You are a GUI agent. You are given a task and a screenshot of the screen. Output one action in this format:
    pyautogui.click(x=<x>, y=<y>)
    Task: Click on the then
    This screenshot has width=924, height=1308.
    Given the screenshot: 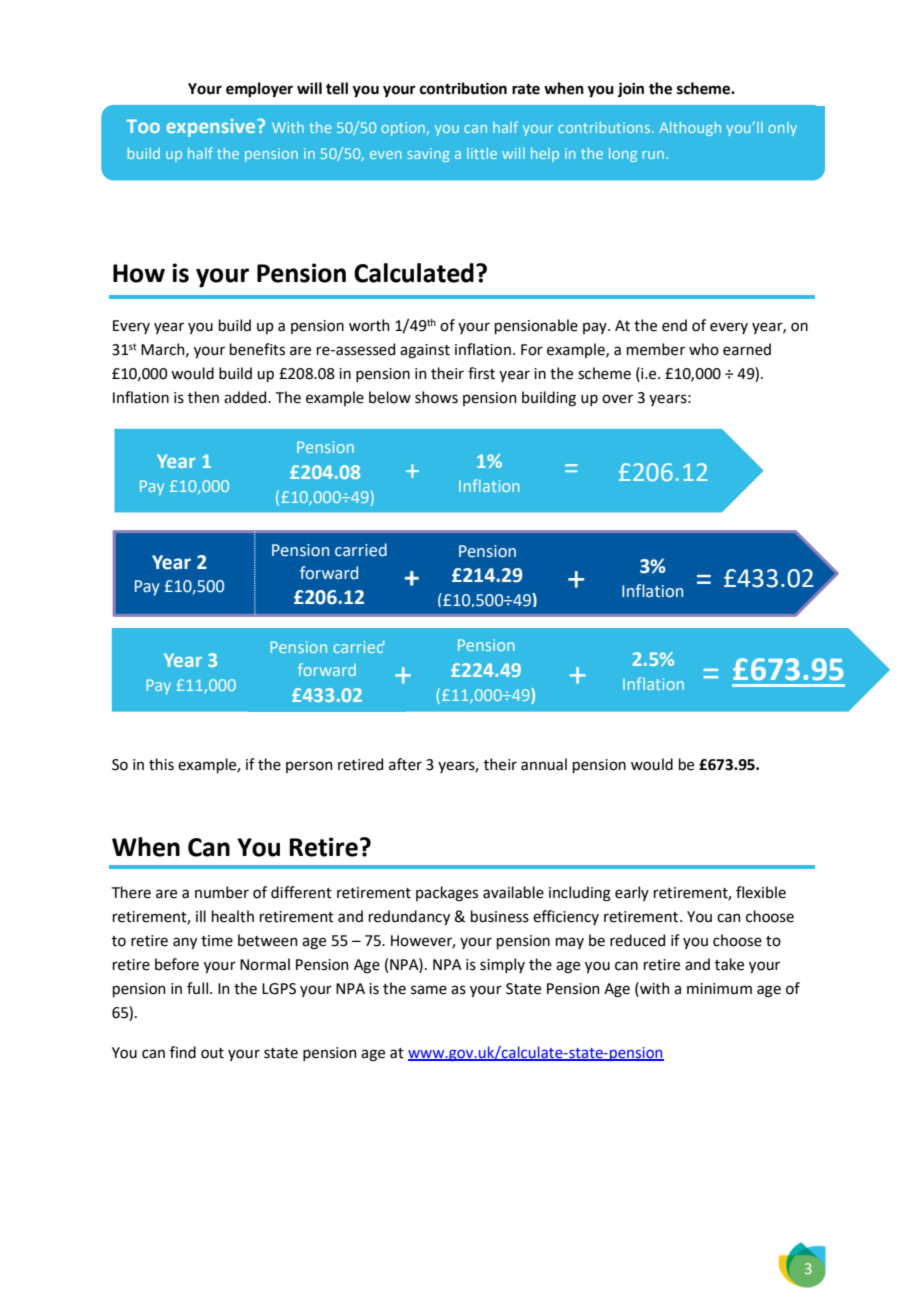 What is the action you would take?
    pyautogui.click(x=203, y=397)
